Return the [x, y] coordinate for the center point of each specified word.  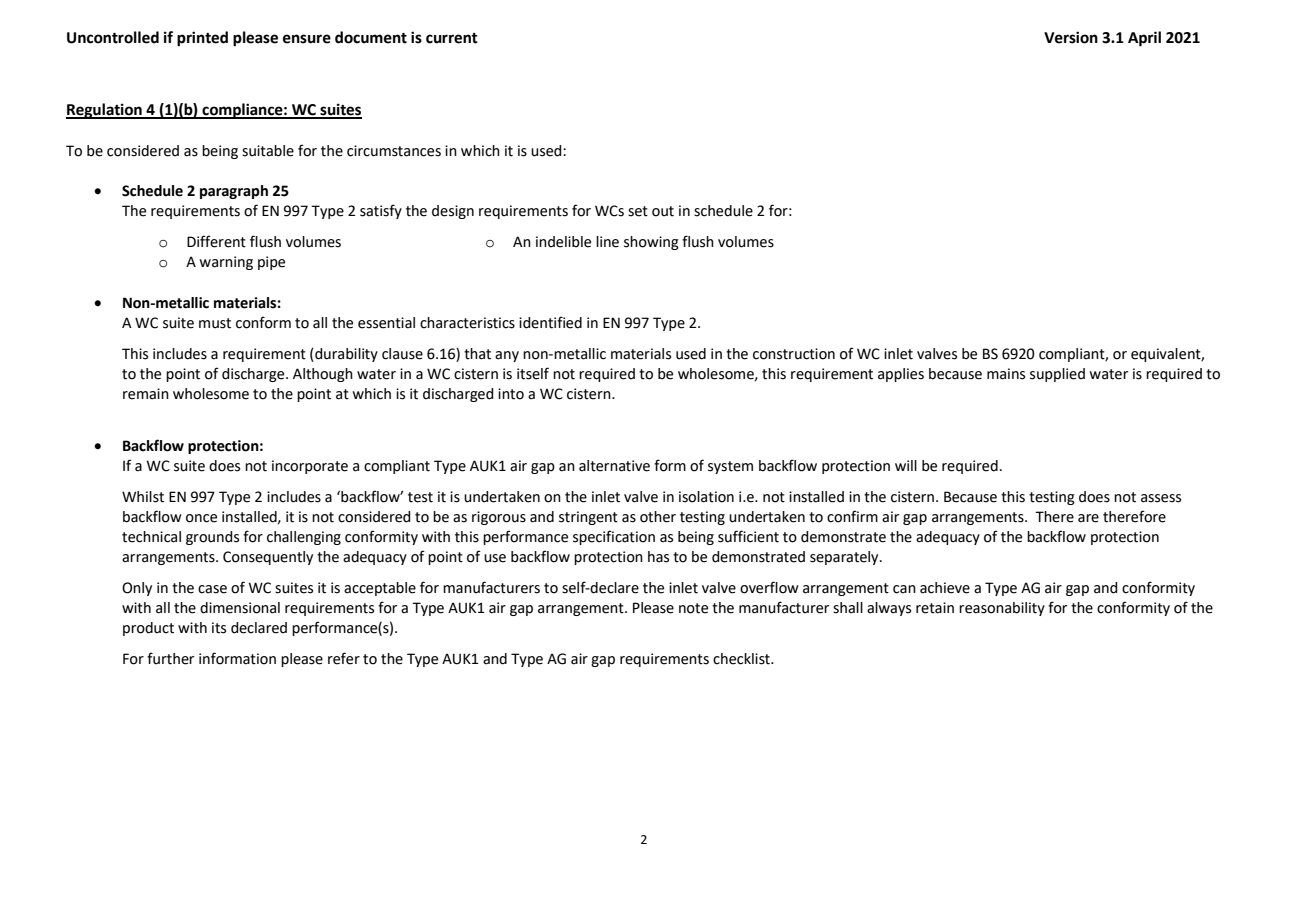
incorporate [310, 467]
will [906, 465]
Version [1071, 37]
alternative [614, 466]
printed [202, 39]
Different [216, 241]
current [452, 38]
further [170, 658]
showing [651, 243]
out [663, 211]
